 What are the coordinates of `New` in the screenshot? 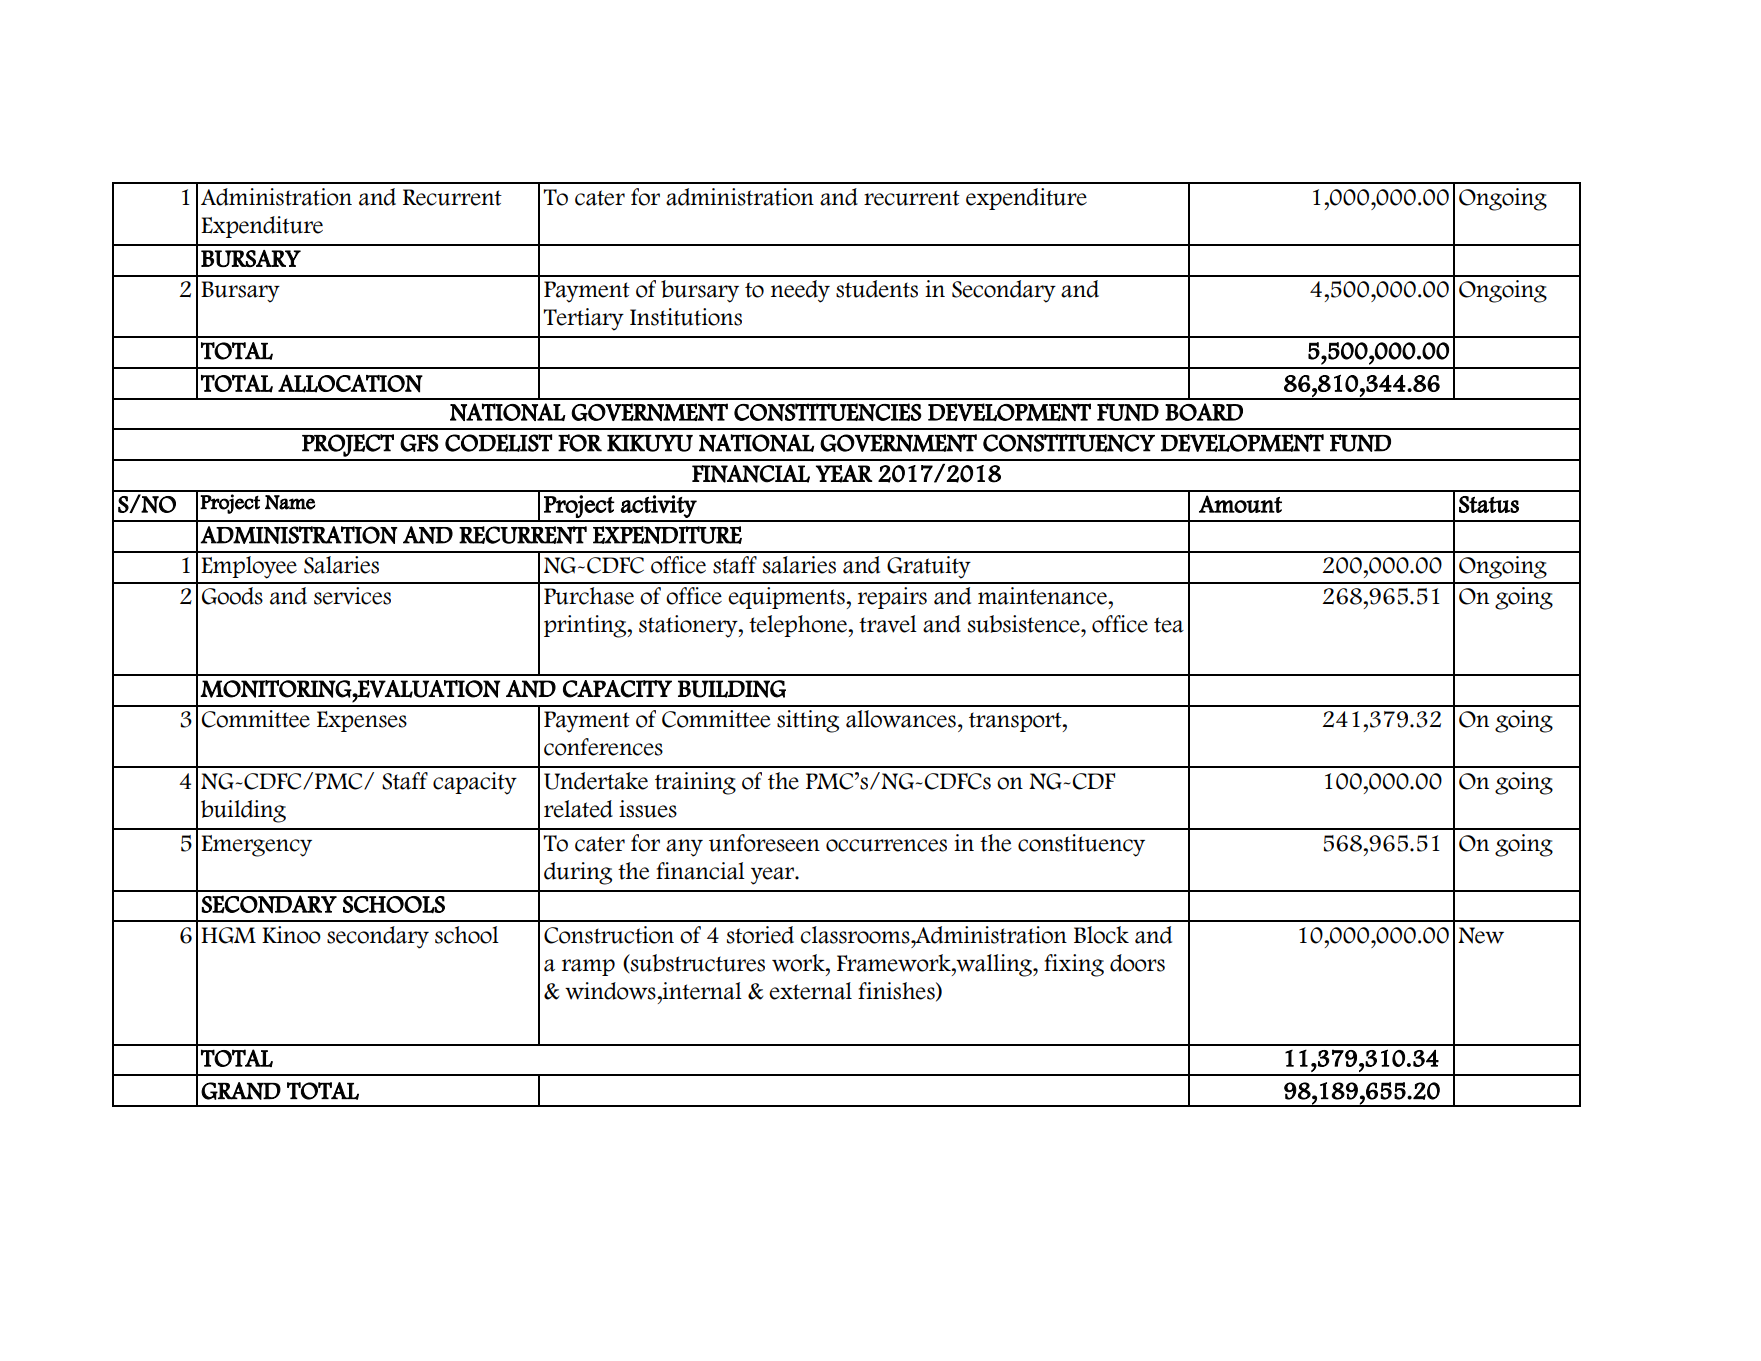 It's located at (1481, 935).
